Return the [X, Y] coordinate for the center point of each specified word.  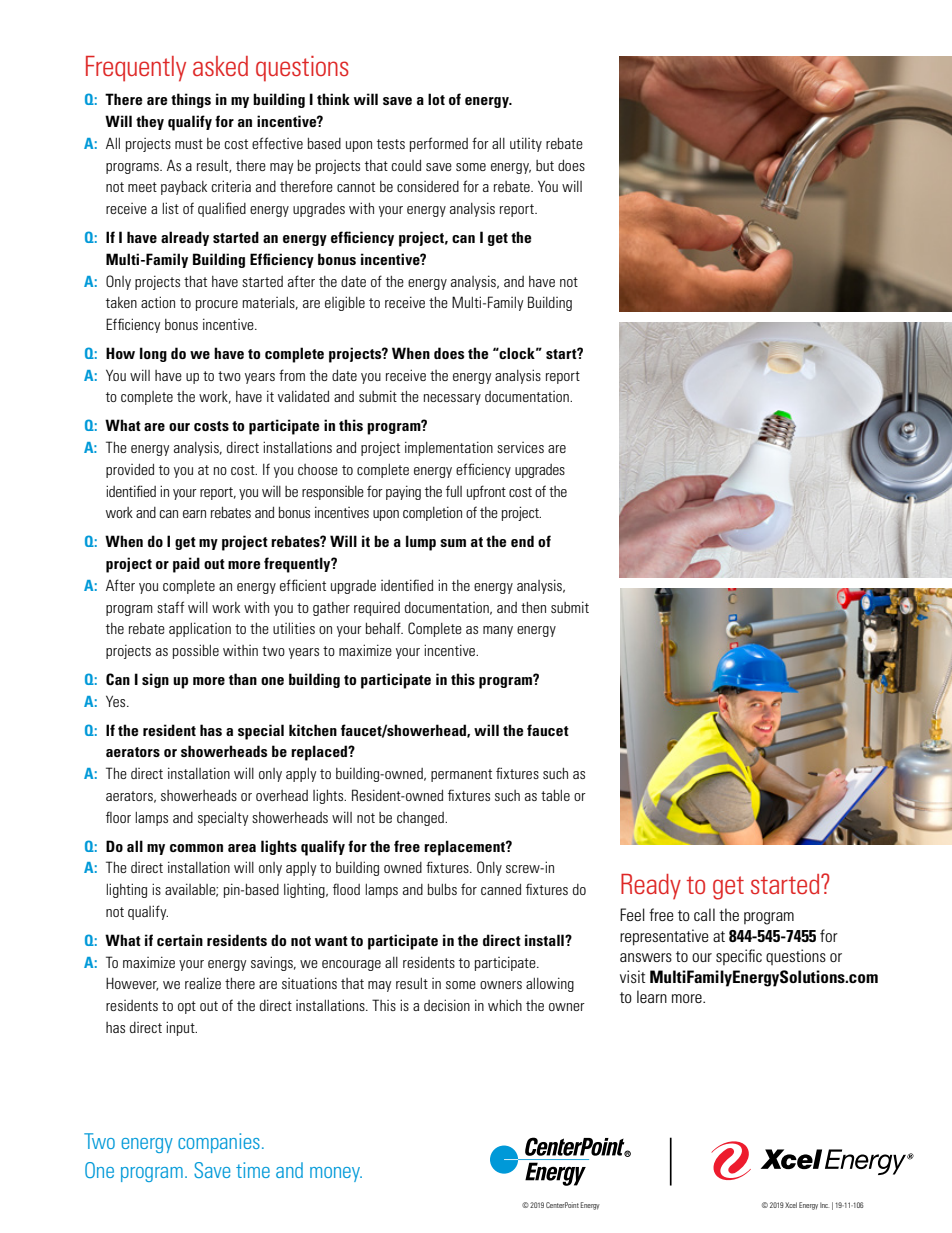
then [533, 607]
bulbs [442, 889]
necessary [452, 399]
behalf [384, 628]
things [191, 100]
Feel [632, 914]
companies [219, 1143]
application [200, 629]
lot [436, 99]
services [520, 447]
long [153, 354]
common [196, 848]
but [545, 165]
